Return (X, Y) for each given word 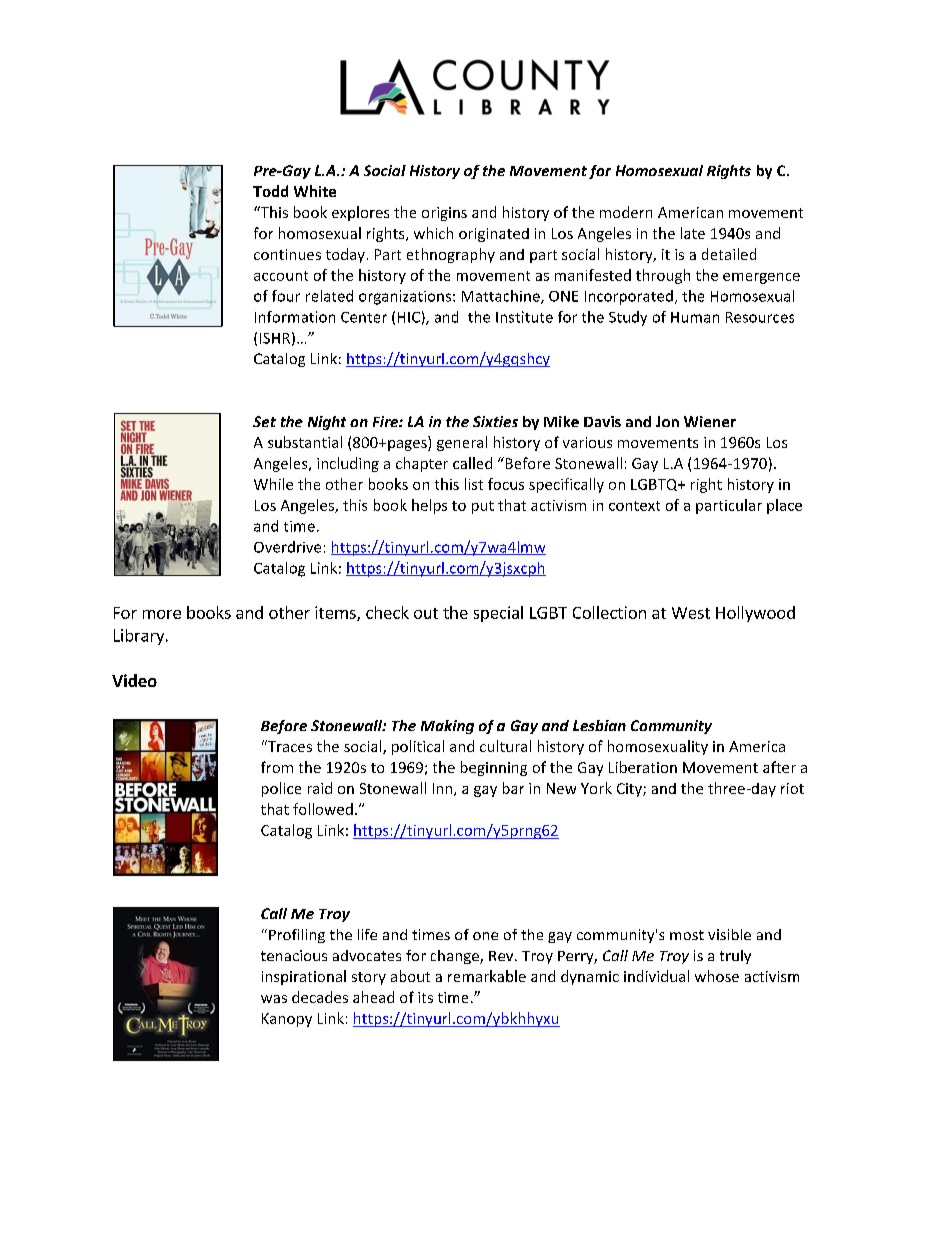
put (483, 507)
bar (513, 788)
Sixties (495, 421)
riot (792, 788)
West (691, 613)
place (784, 506)
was (274, 999)
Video (134, 680)
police (281, 789)
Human (695, 317)
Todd (270, 191)
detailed (729, 254)
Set (264, 421)
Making (447, 727)
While (273, 484)
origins (444, 214)
